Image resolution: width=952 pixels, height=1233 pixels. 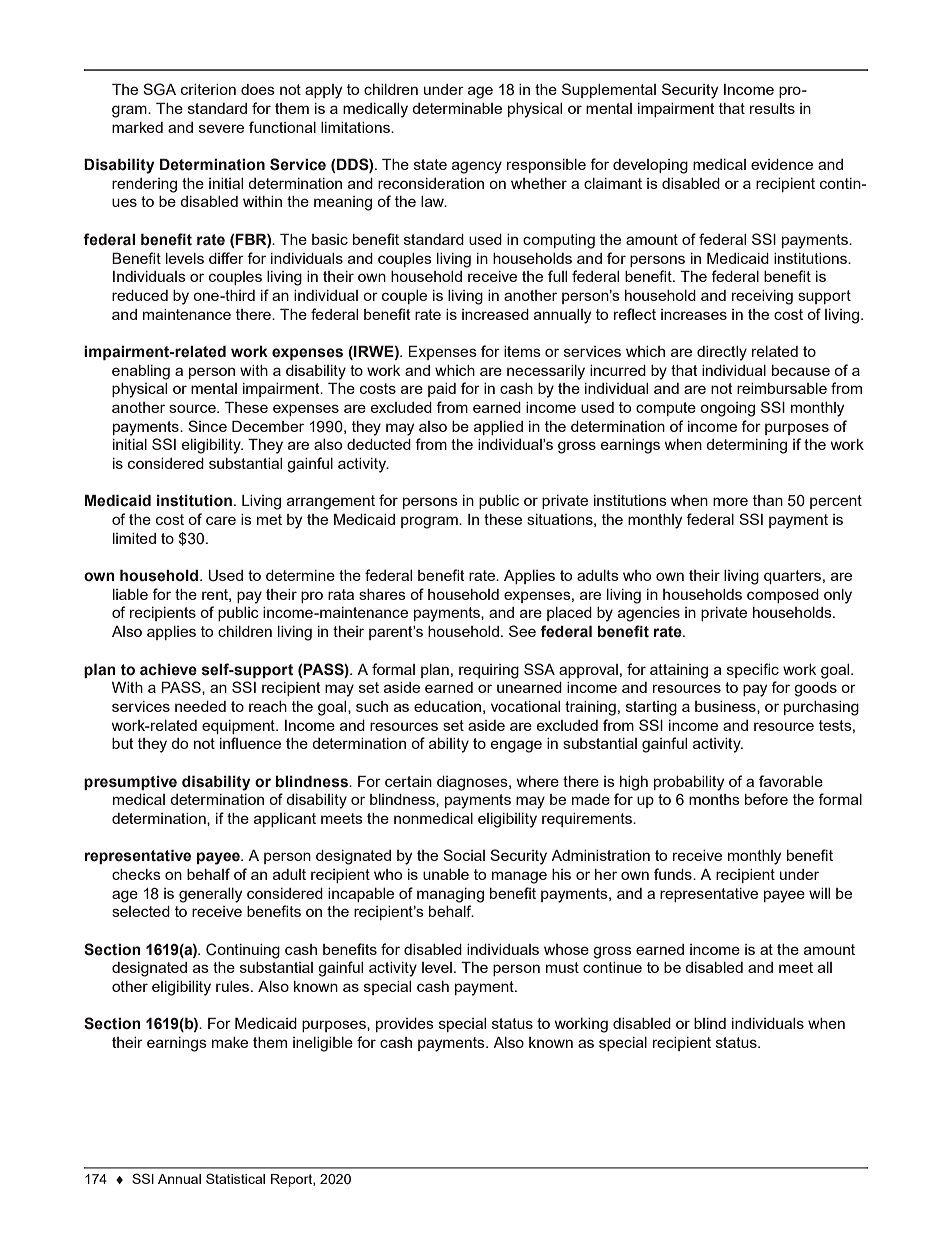 I want to click on equipment, so click(x=239, y=727).
